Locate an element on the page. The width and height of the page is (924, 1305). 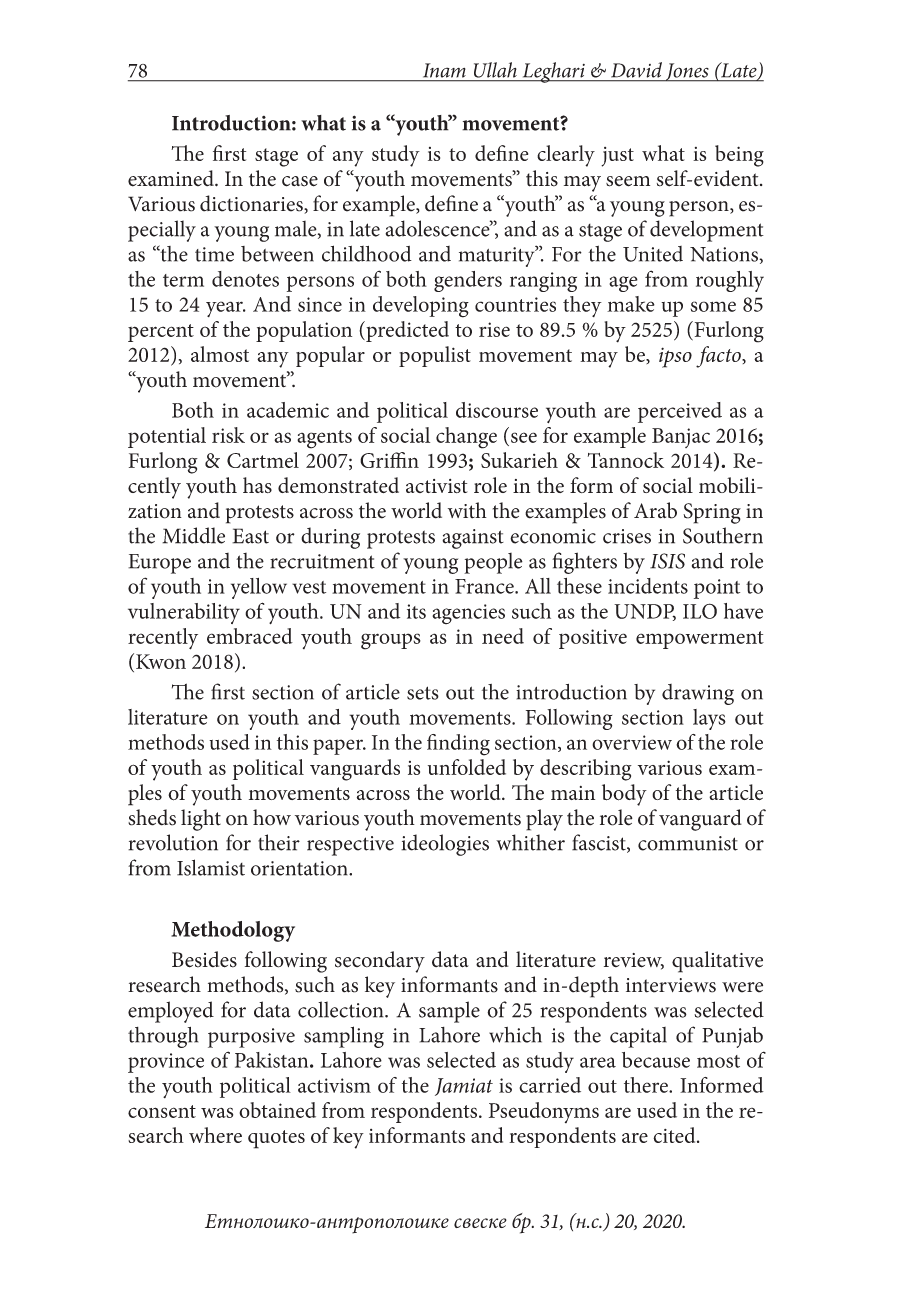
ipso is located at coordinates (675, 357).
